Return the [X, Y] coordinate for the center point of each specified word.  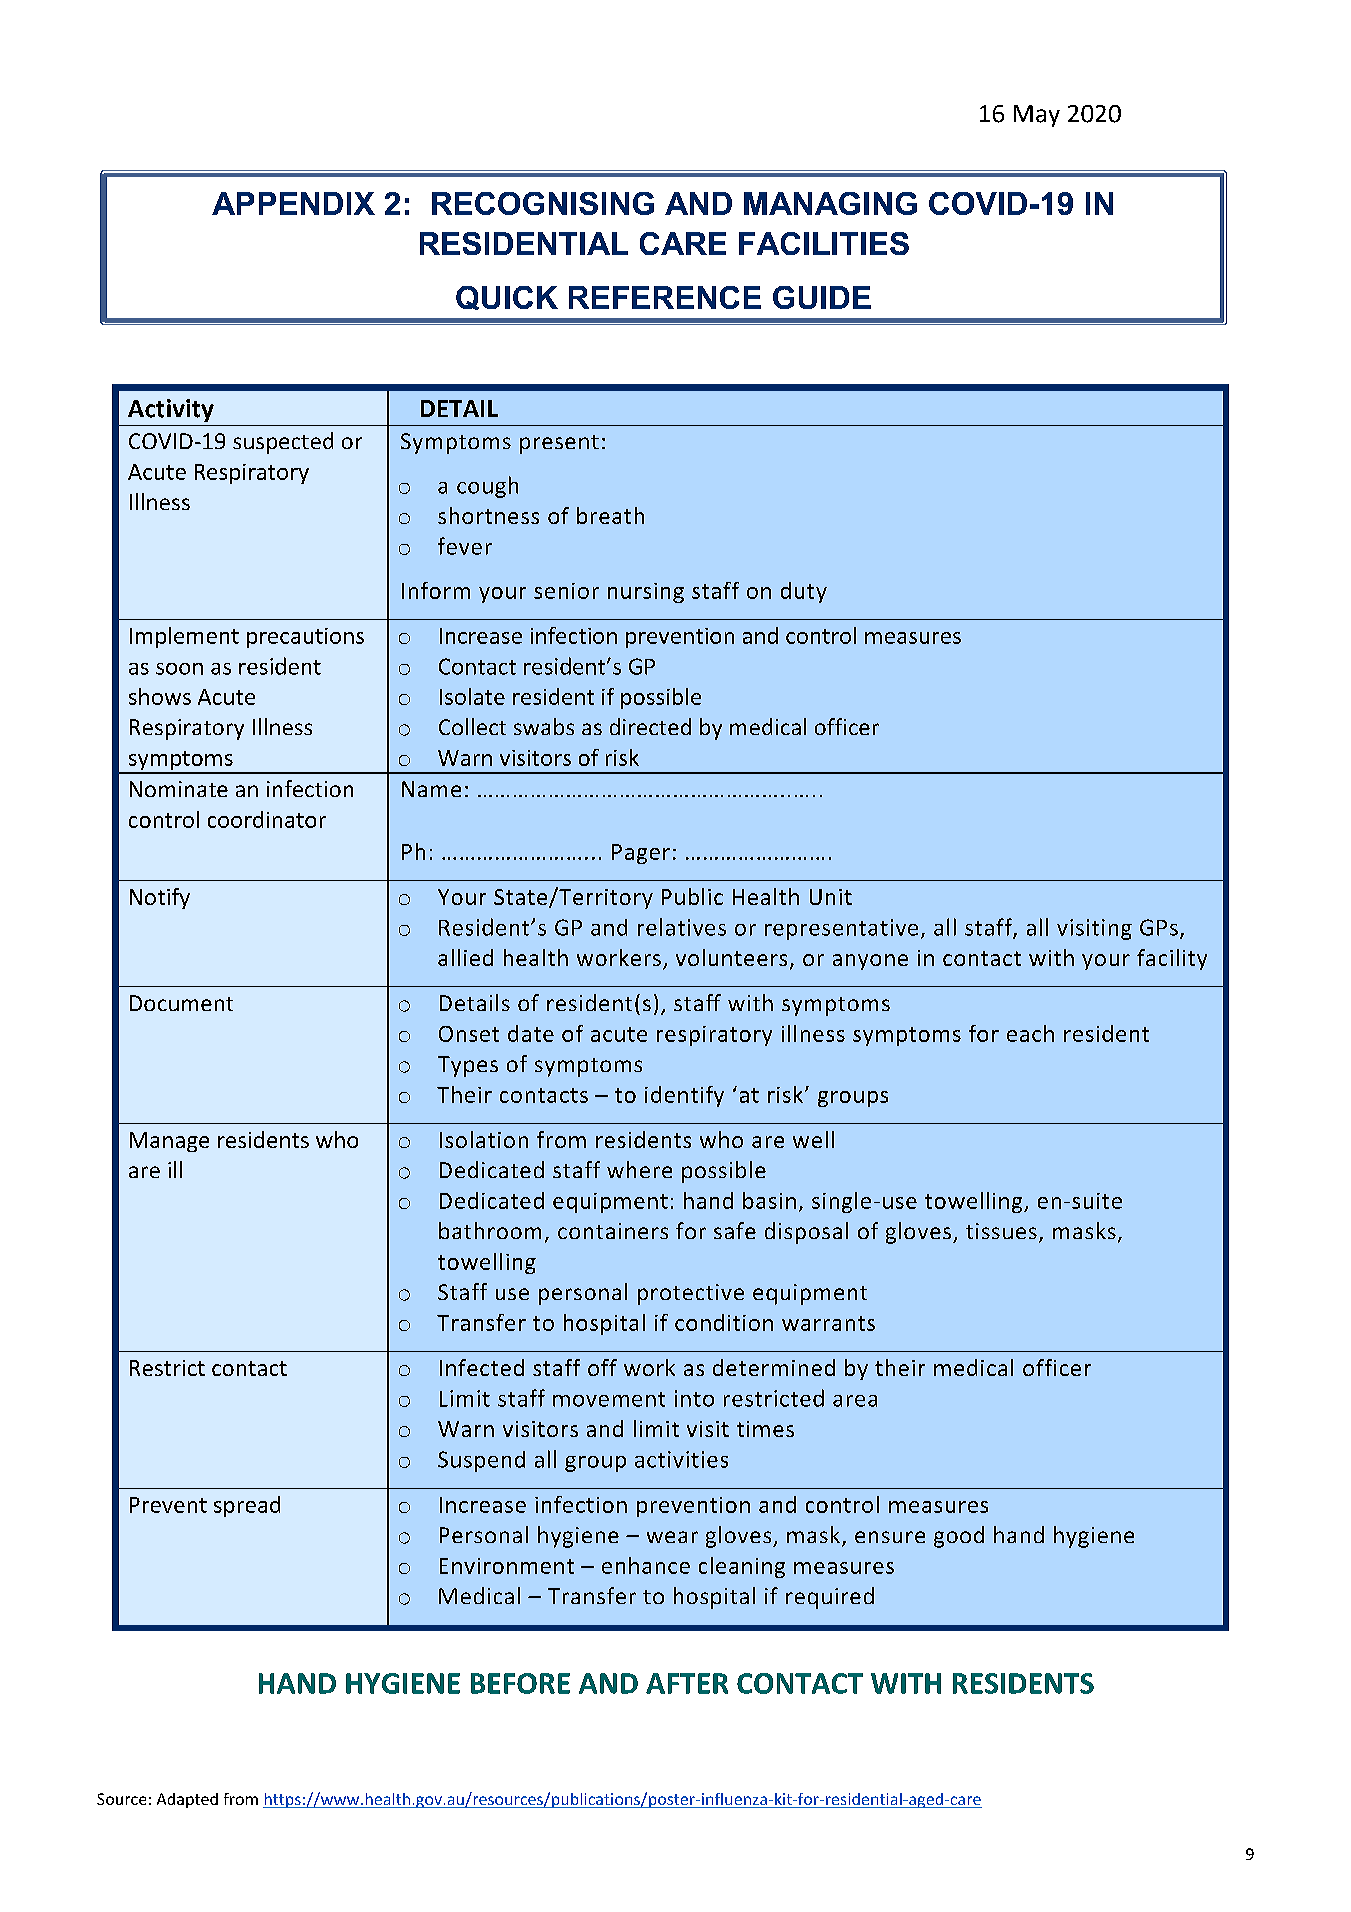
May [1037, 116]
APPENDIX [293, 203]
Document [181, 1003]
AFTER [687, 1683]
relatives [682, 927]
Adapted [187, 1800]
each [1030, 1033]
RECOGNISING [543, 203]
